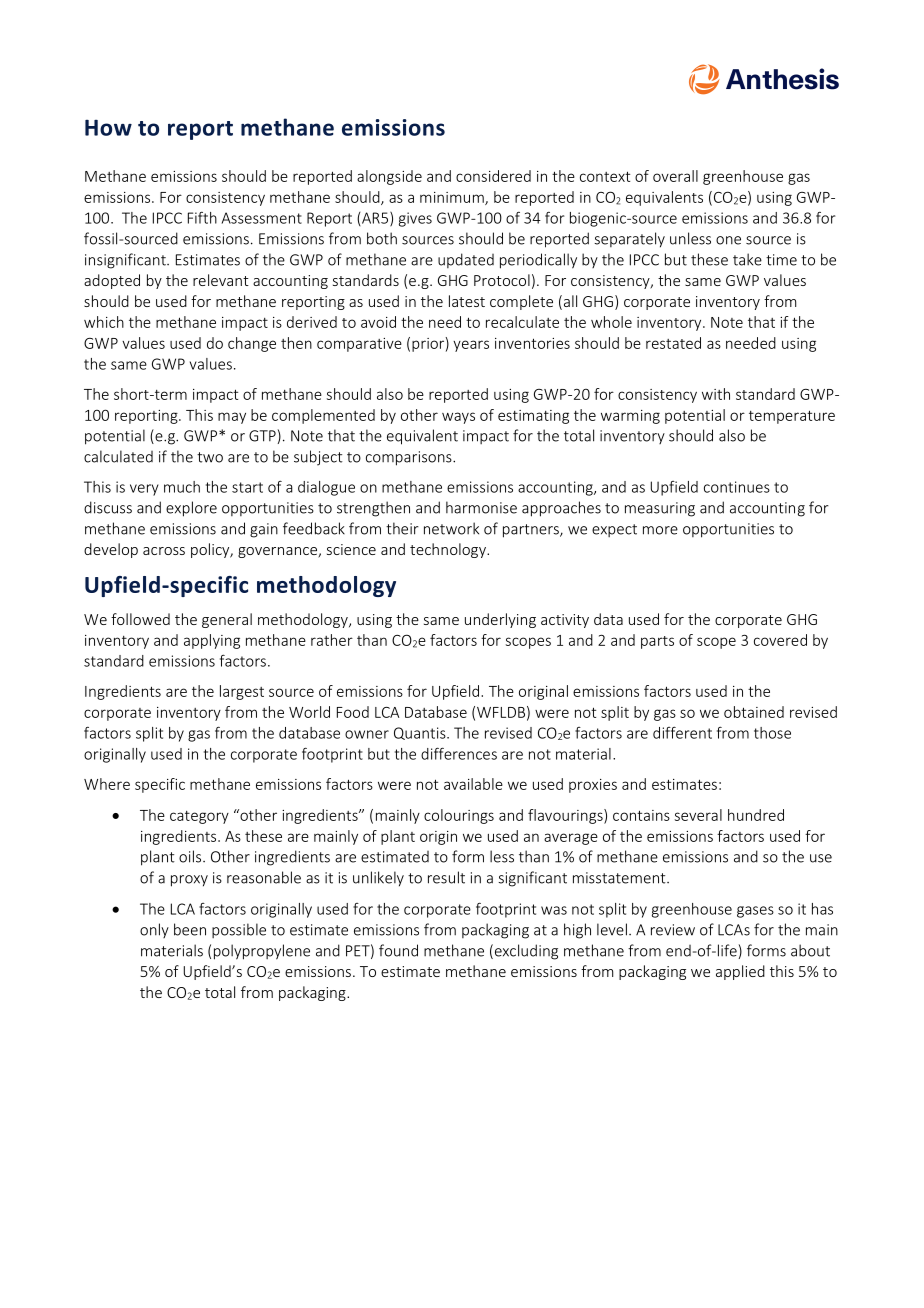  Describe the element at coordinates (449, 550) in the page. I see `technology` at that location.
